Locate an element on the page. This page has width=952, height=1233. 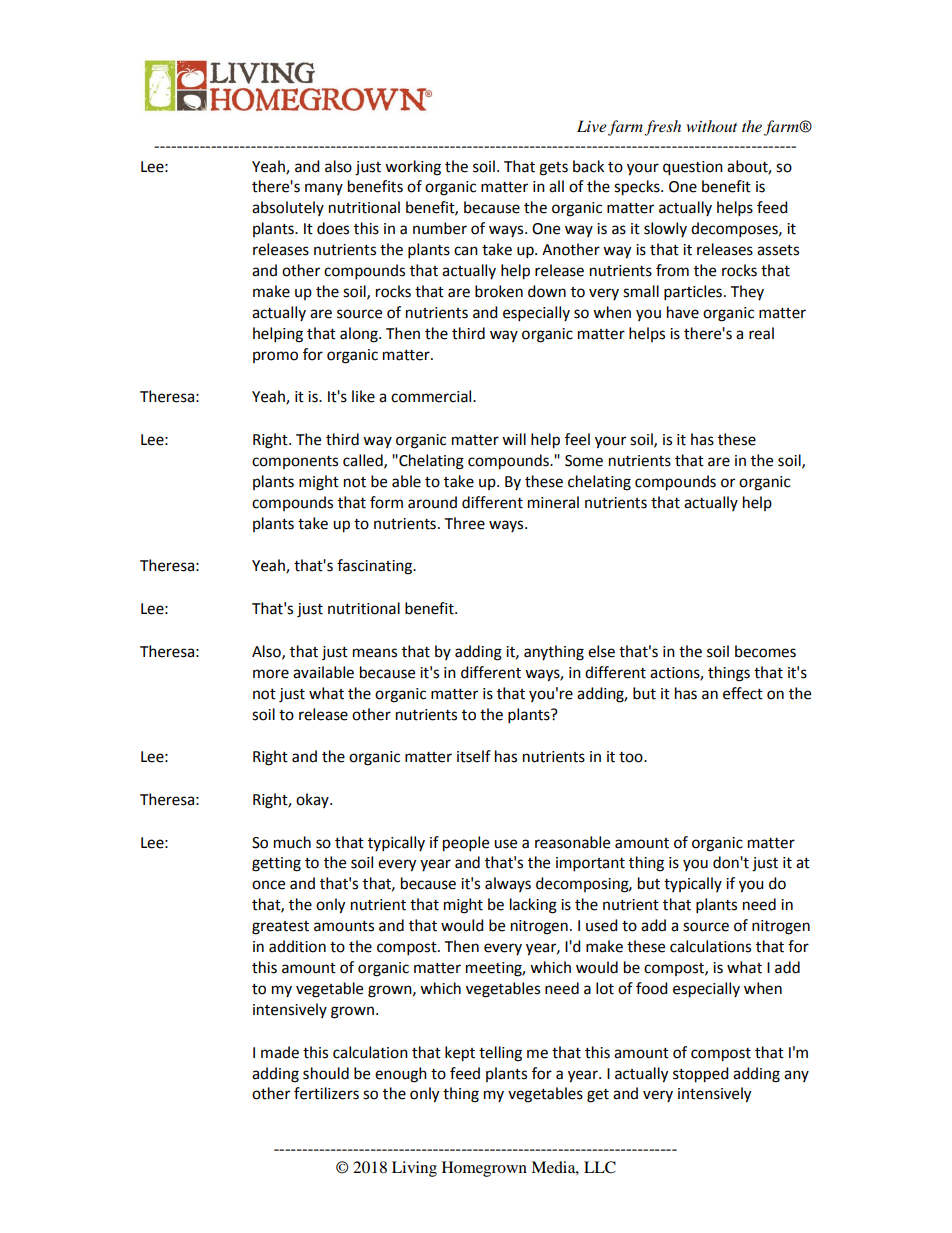
many is located at coordinates (324, 189).
